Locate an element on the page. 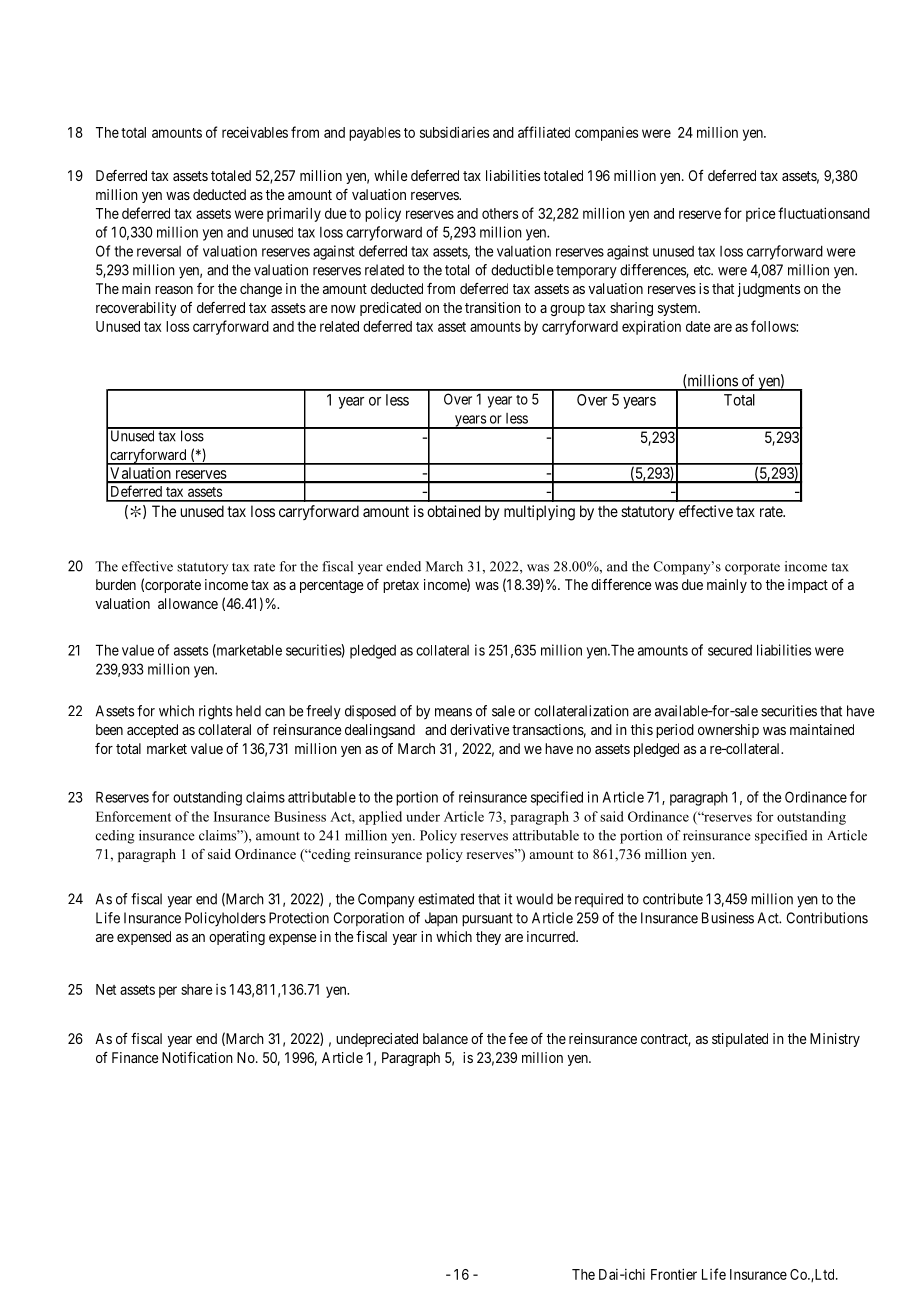 This page has width=924, height=1308. subsidiaries is located at coordinates (454, 132).
